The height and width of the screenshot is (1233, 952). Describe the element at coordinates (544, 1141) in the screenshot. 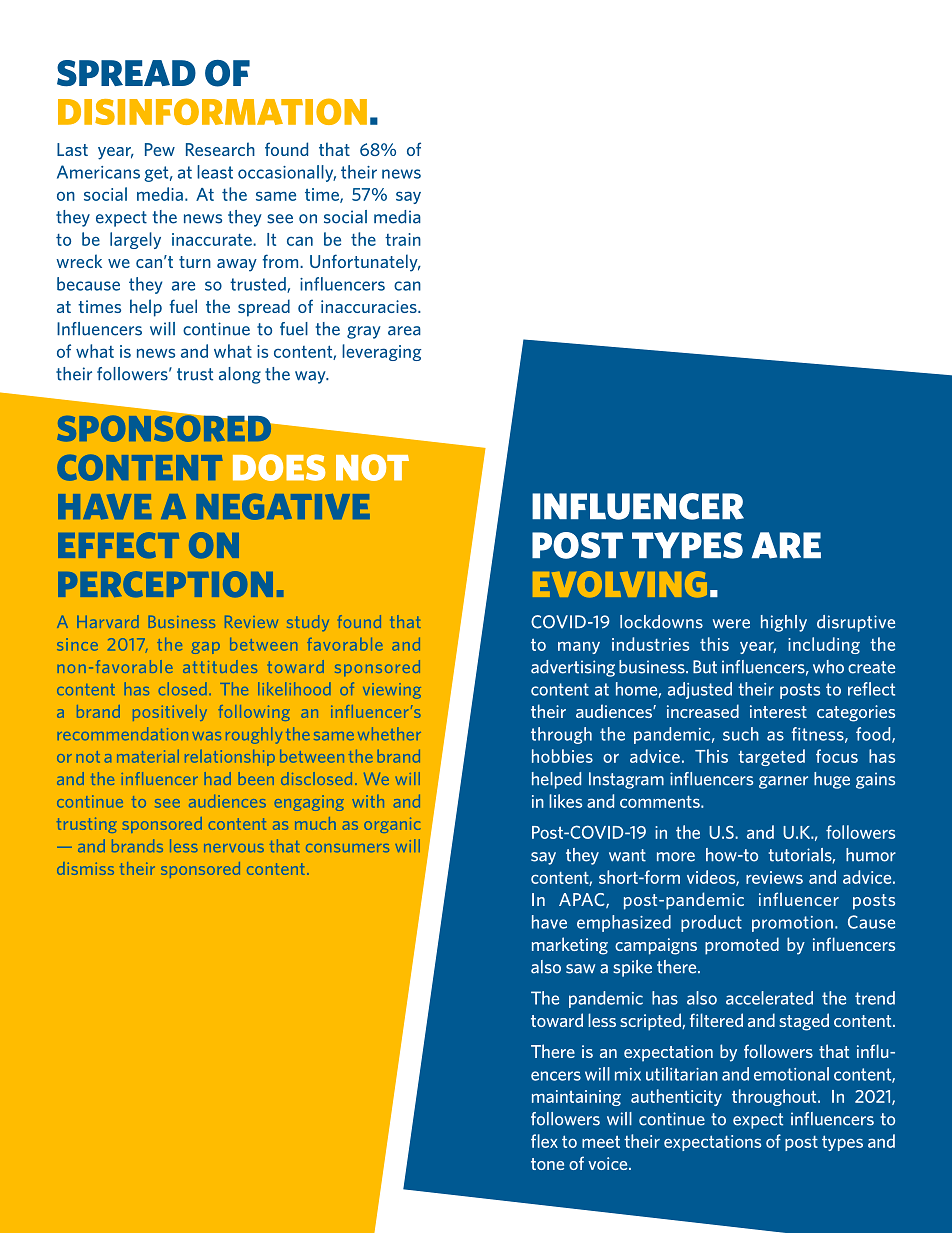

I see `flex` at that location.
